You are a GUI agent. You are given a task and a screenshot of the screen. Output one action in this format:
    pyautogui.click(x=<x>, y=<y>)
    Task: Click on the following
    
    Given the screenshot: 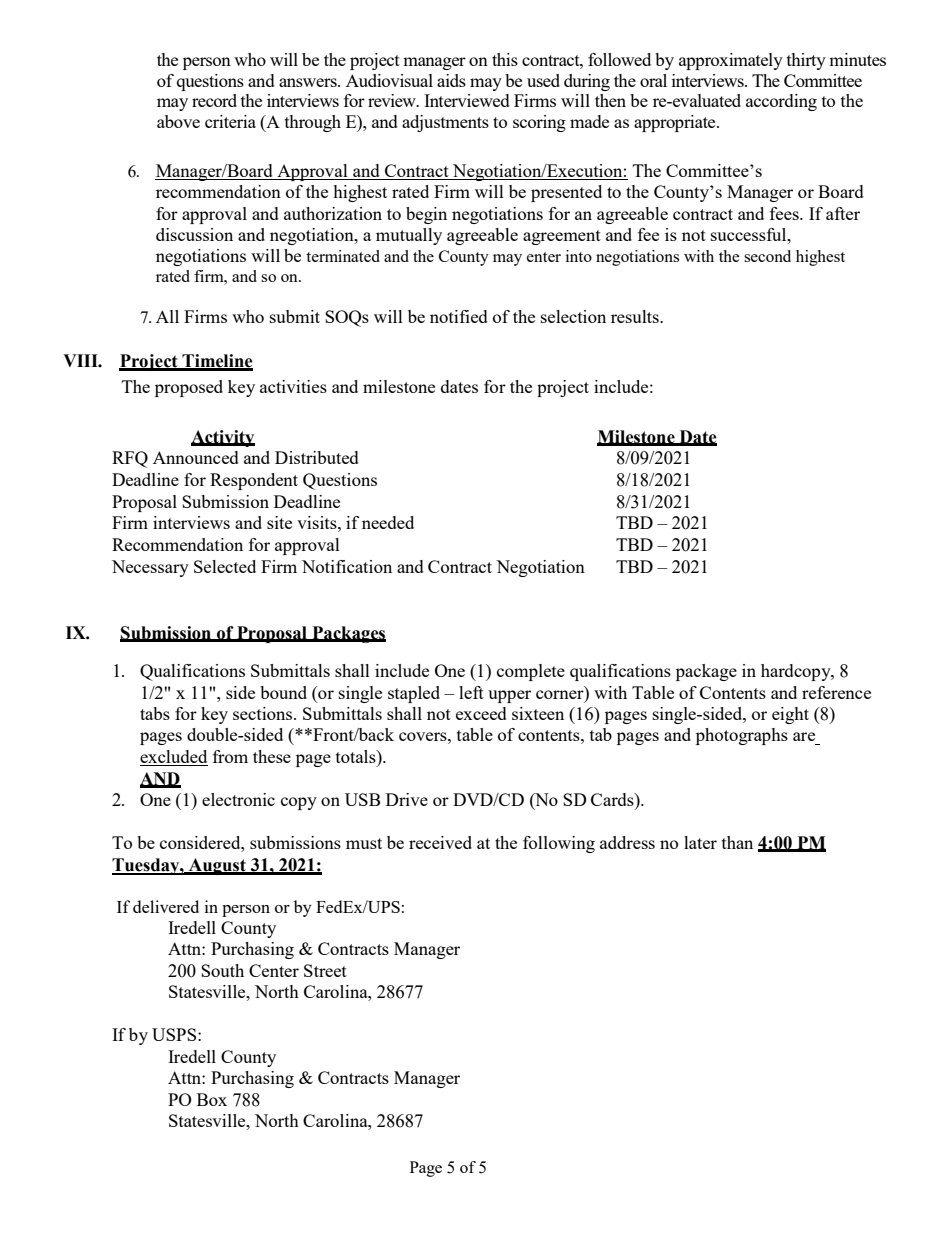 What is the action you would take?
    pyautogui.click(x=559, y=844)
